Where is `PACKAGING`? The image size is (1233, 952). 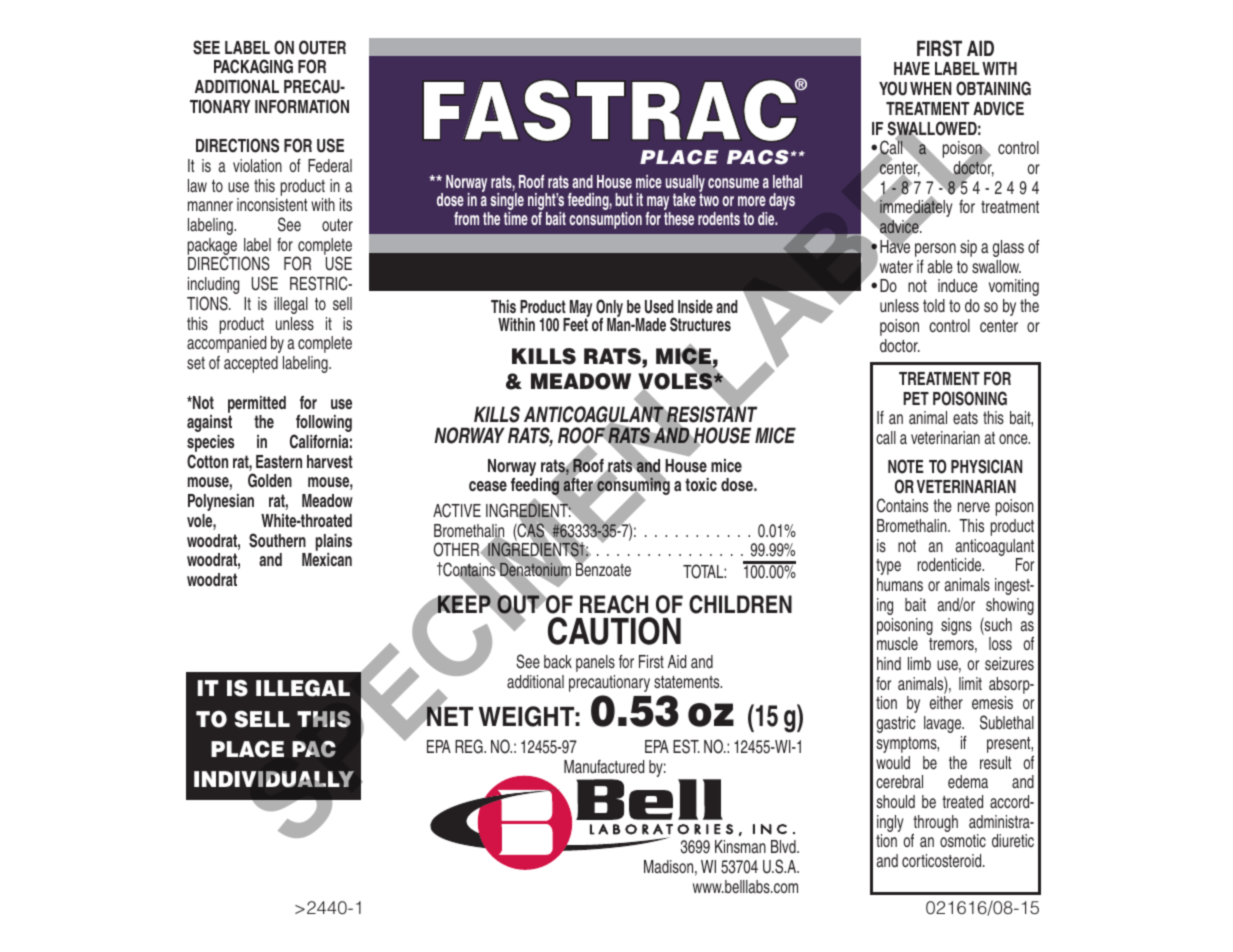
PACKAGING is located at coordinates (253, 66).
